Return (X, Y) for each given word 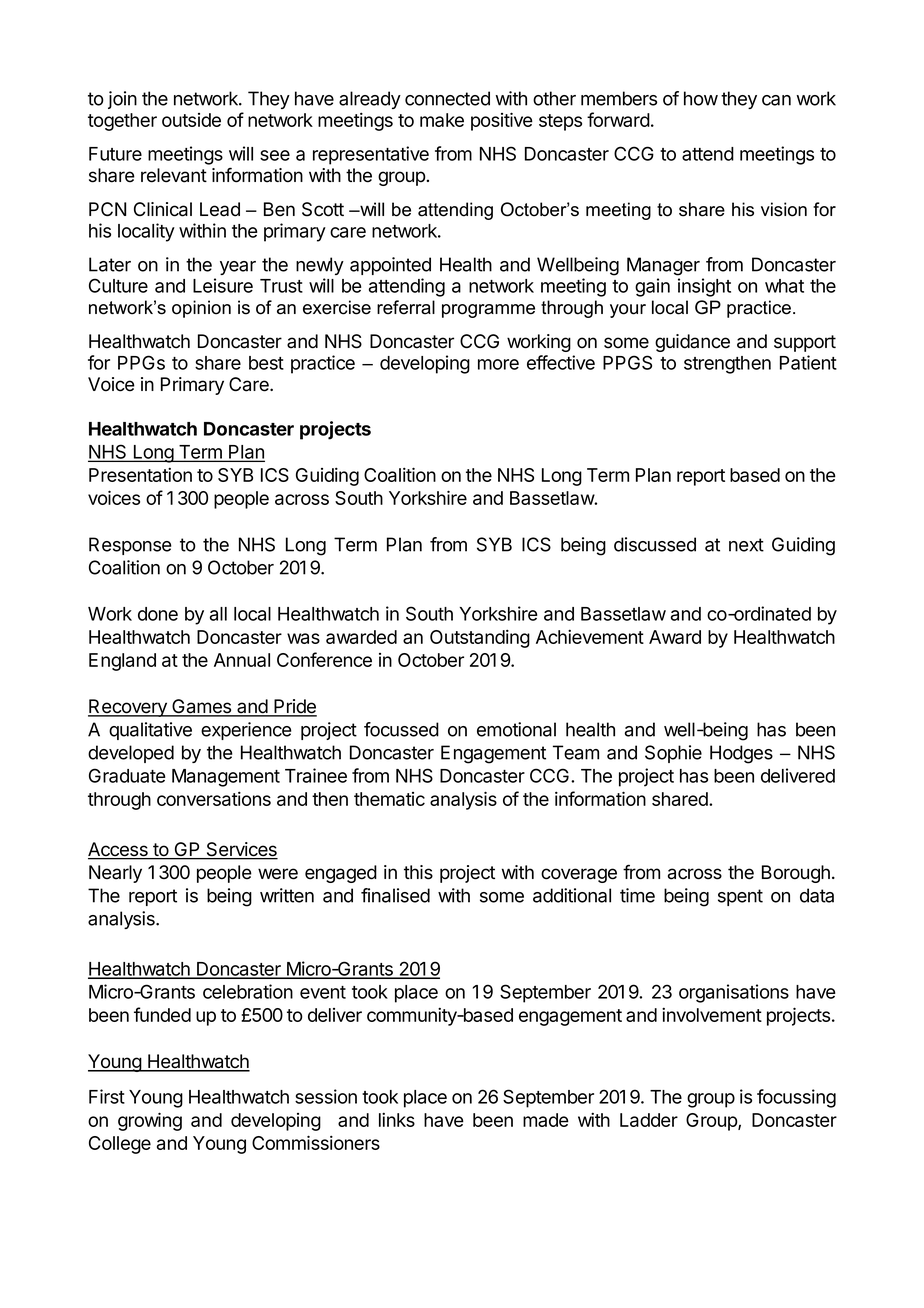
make (442, 120)
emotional (516, 729)
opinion (201, 309)
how (701, 98)
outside (191, 120)
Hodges (741, 754)
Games (202, 707)
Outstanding (480, 638)
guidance (692, 343)
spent (740, 897)
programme (488, 311)
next (746, 545)
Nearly (115, 874)
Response (130, 546)
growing (150, 1121)
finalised (395, 895)
